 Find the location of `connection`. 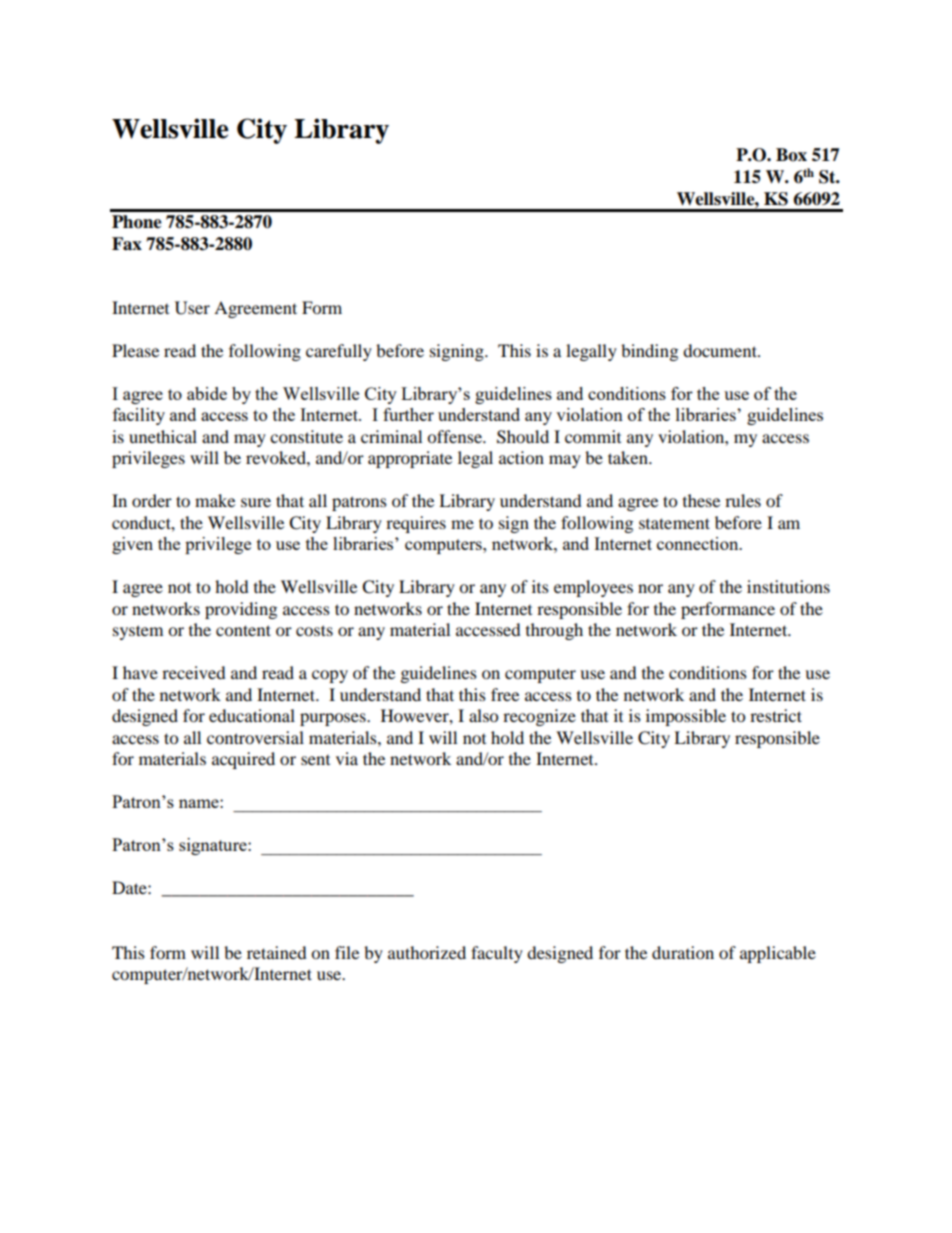

connection is located at coordinates (699, 543).
